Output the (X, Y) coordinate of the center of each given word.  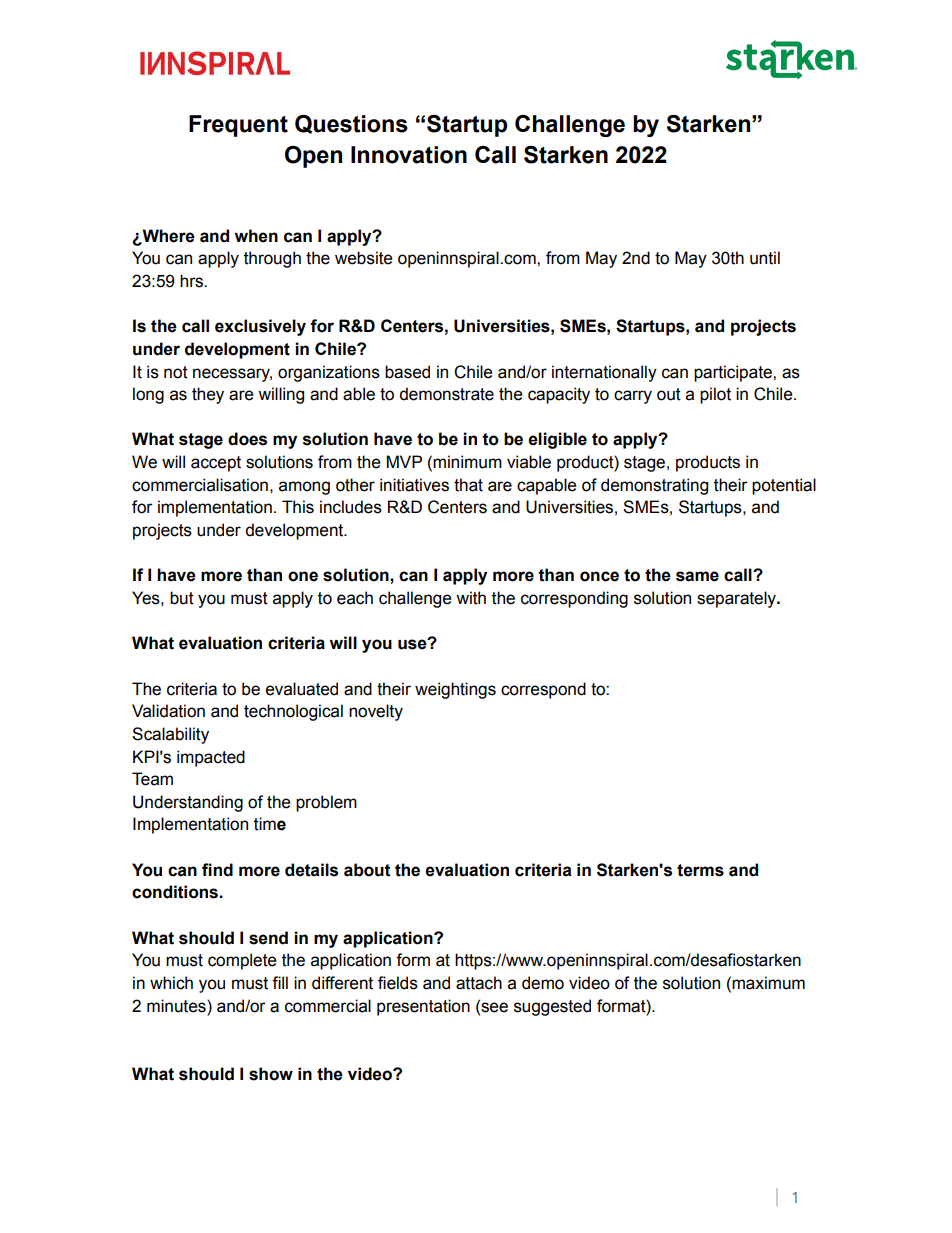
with (471, 598)
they (208, 395)
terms (700, 870)
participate (734, 373)
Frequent (238, 126)
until (765, 258)
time (270, 824)
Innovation (409, 155)
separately (737, 599)
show (271, 1074)
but (182, 598)
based (407, 372)
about (367, 870)
